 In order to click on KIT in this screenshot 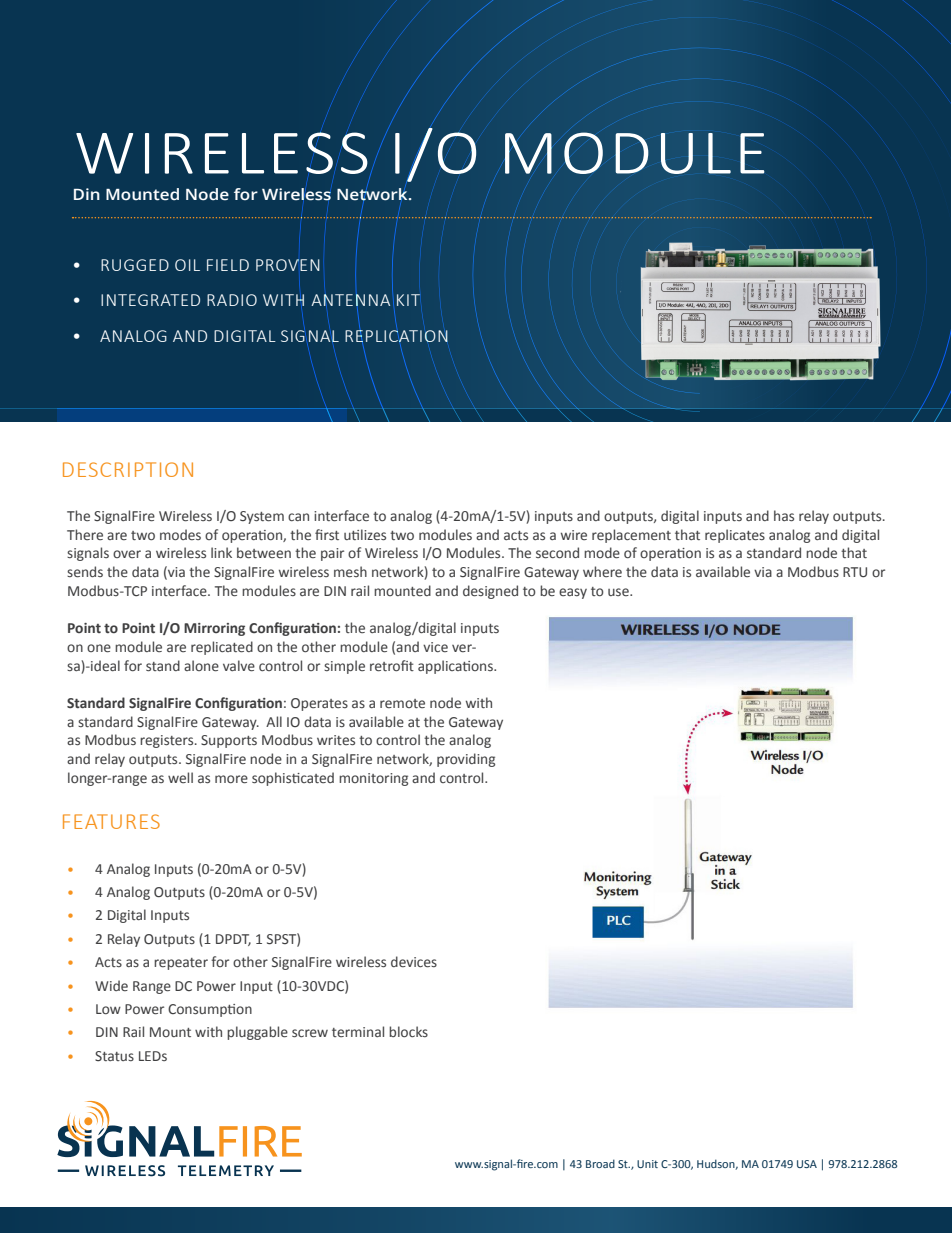, I will do `click(408, 300)`.
